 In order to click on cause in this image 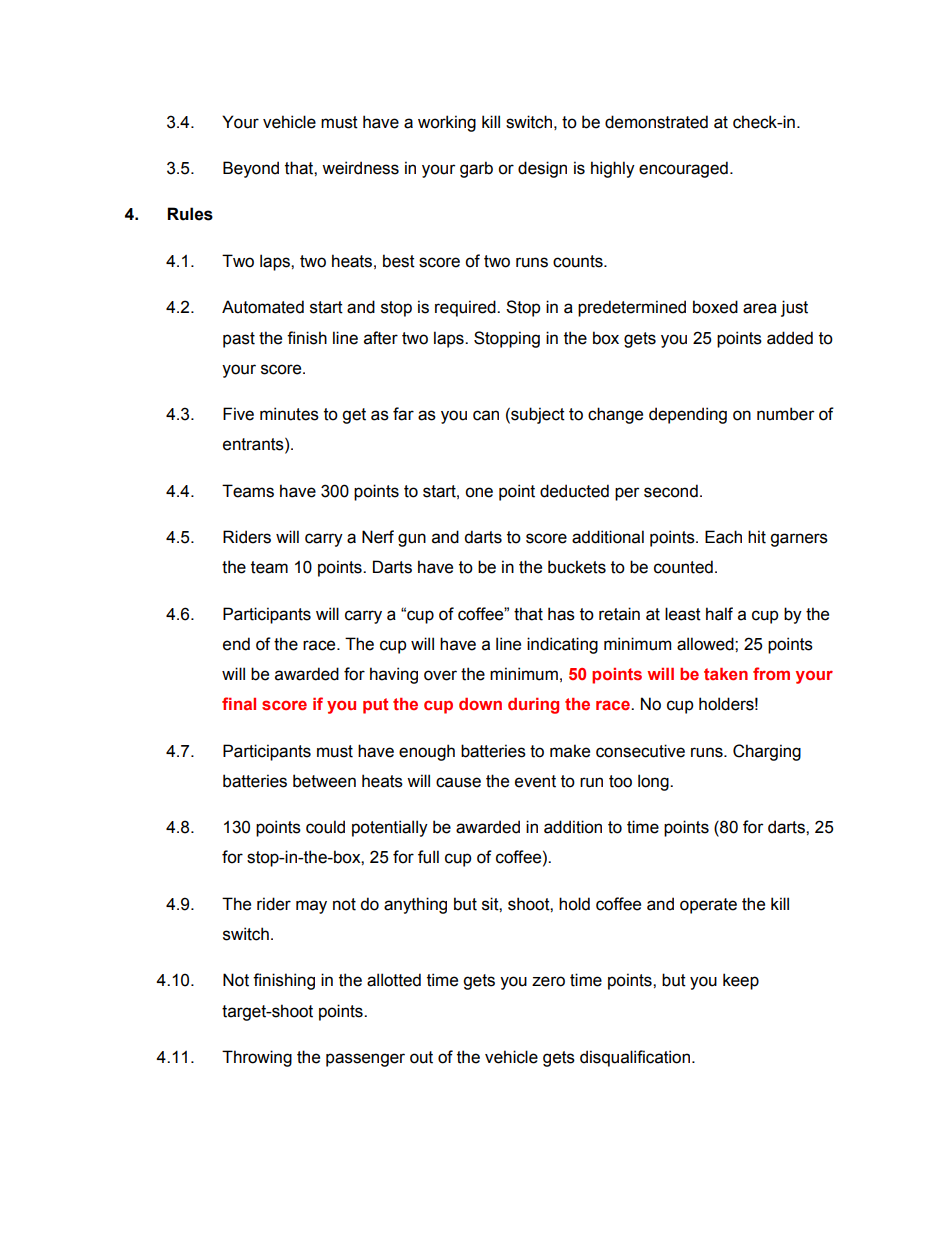, I will do `click(458, 782)`.
